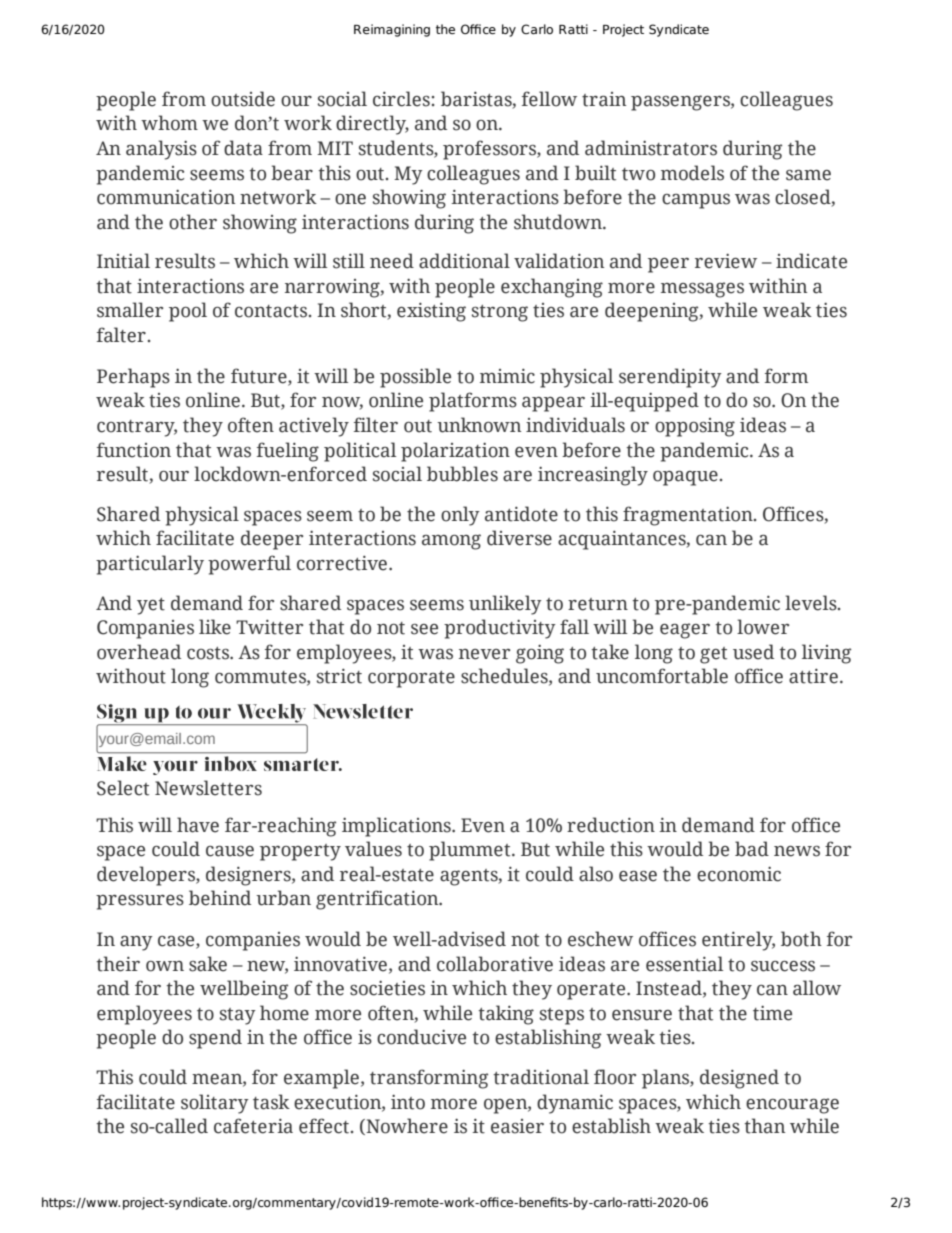 The image size is (952, 1233). What do you see at coordinates (243, 99) in the screenshot?
I see `outside` at bounding box center [243, 99].
